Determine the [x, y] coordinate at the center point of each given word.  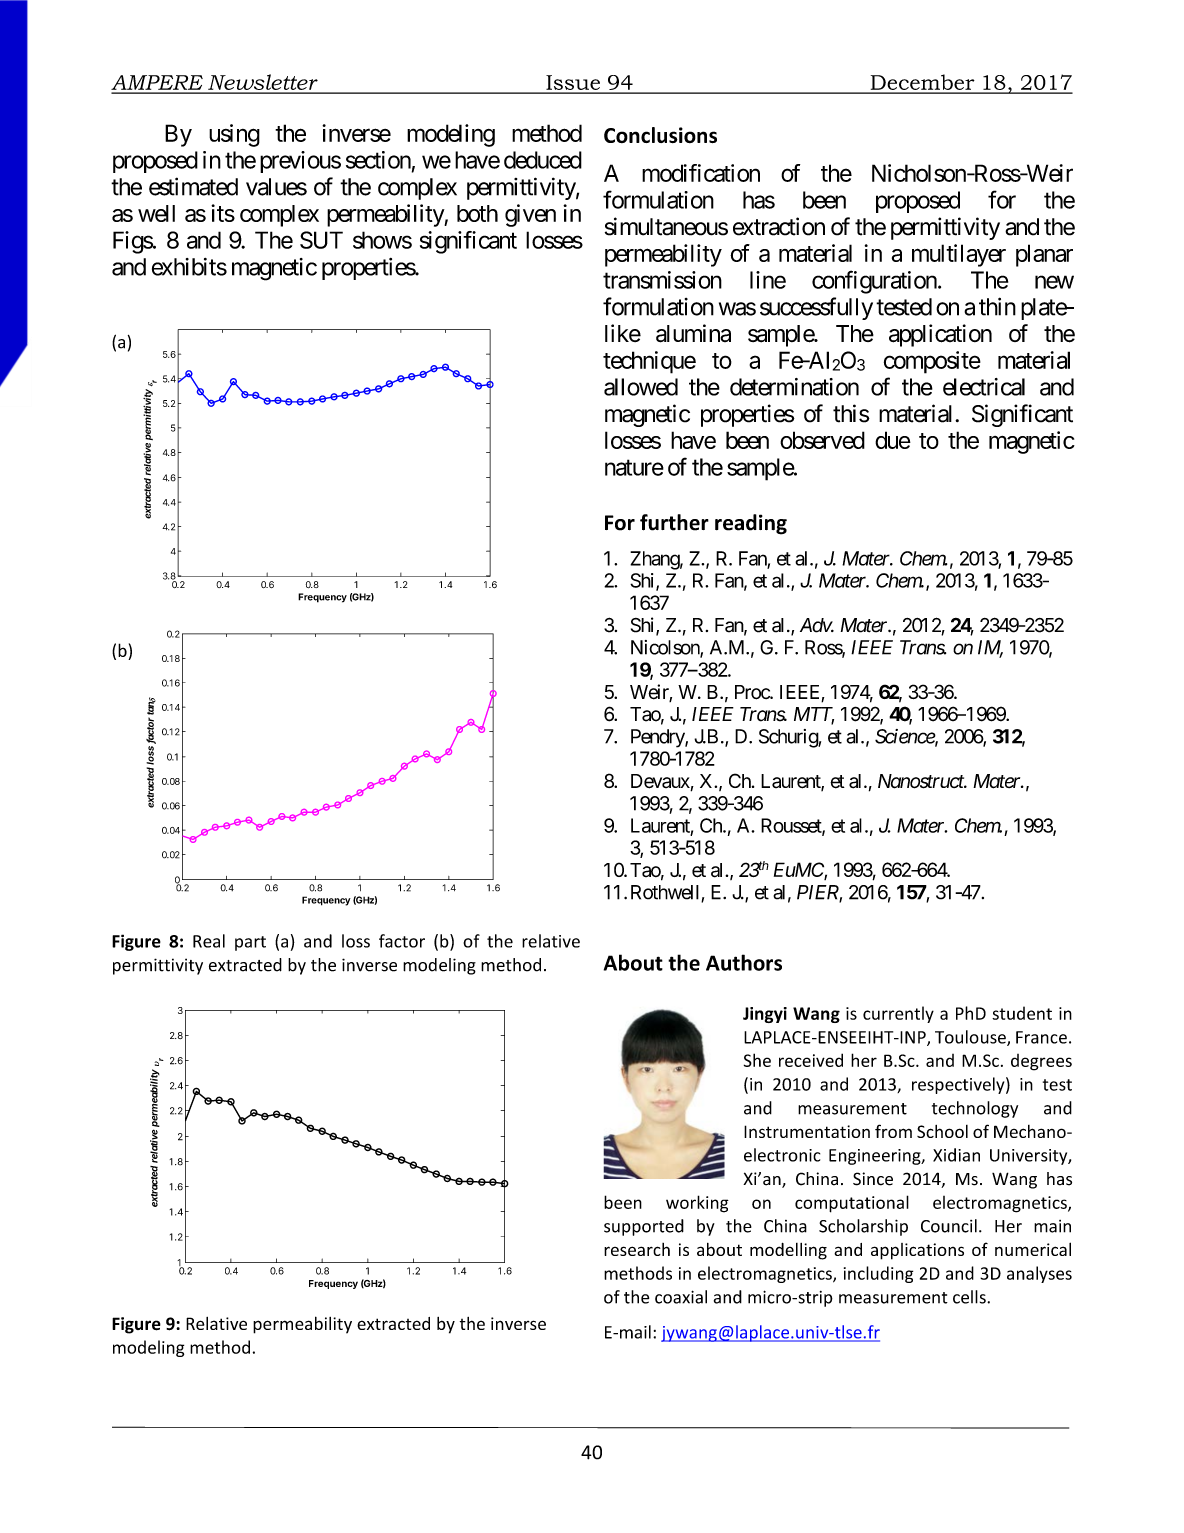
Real [209, 941]
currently [898, 1014]
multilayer [959, 255]
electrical [984, 387]
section [378, 160]
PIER [818, 893]
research [637, 1249]
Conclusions [660, 135]
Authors [744, 962]
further [674, 522]
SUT [321, 240]
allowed [641, 387]
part [250, 943]
